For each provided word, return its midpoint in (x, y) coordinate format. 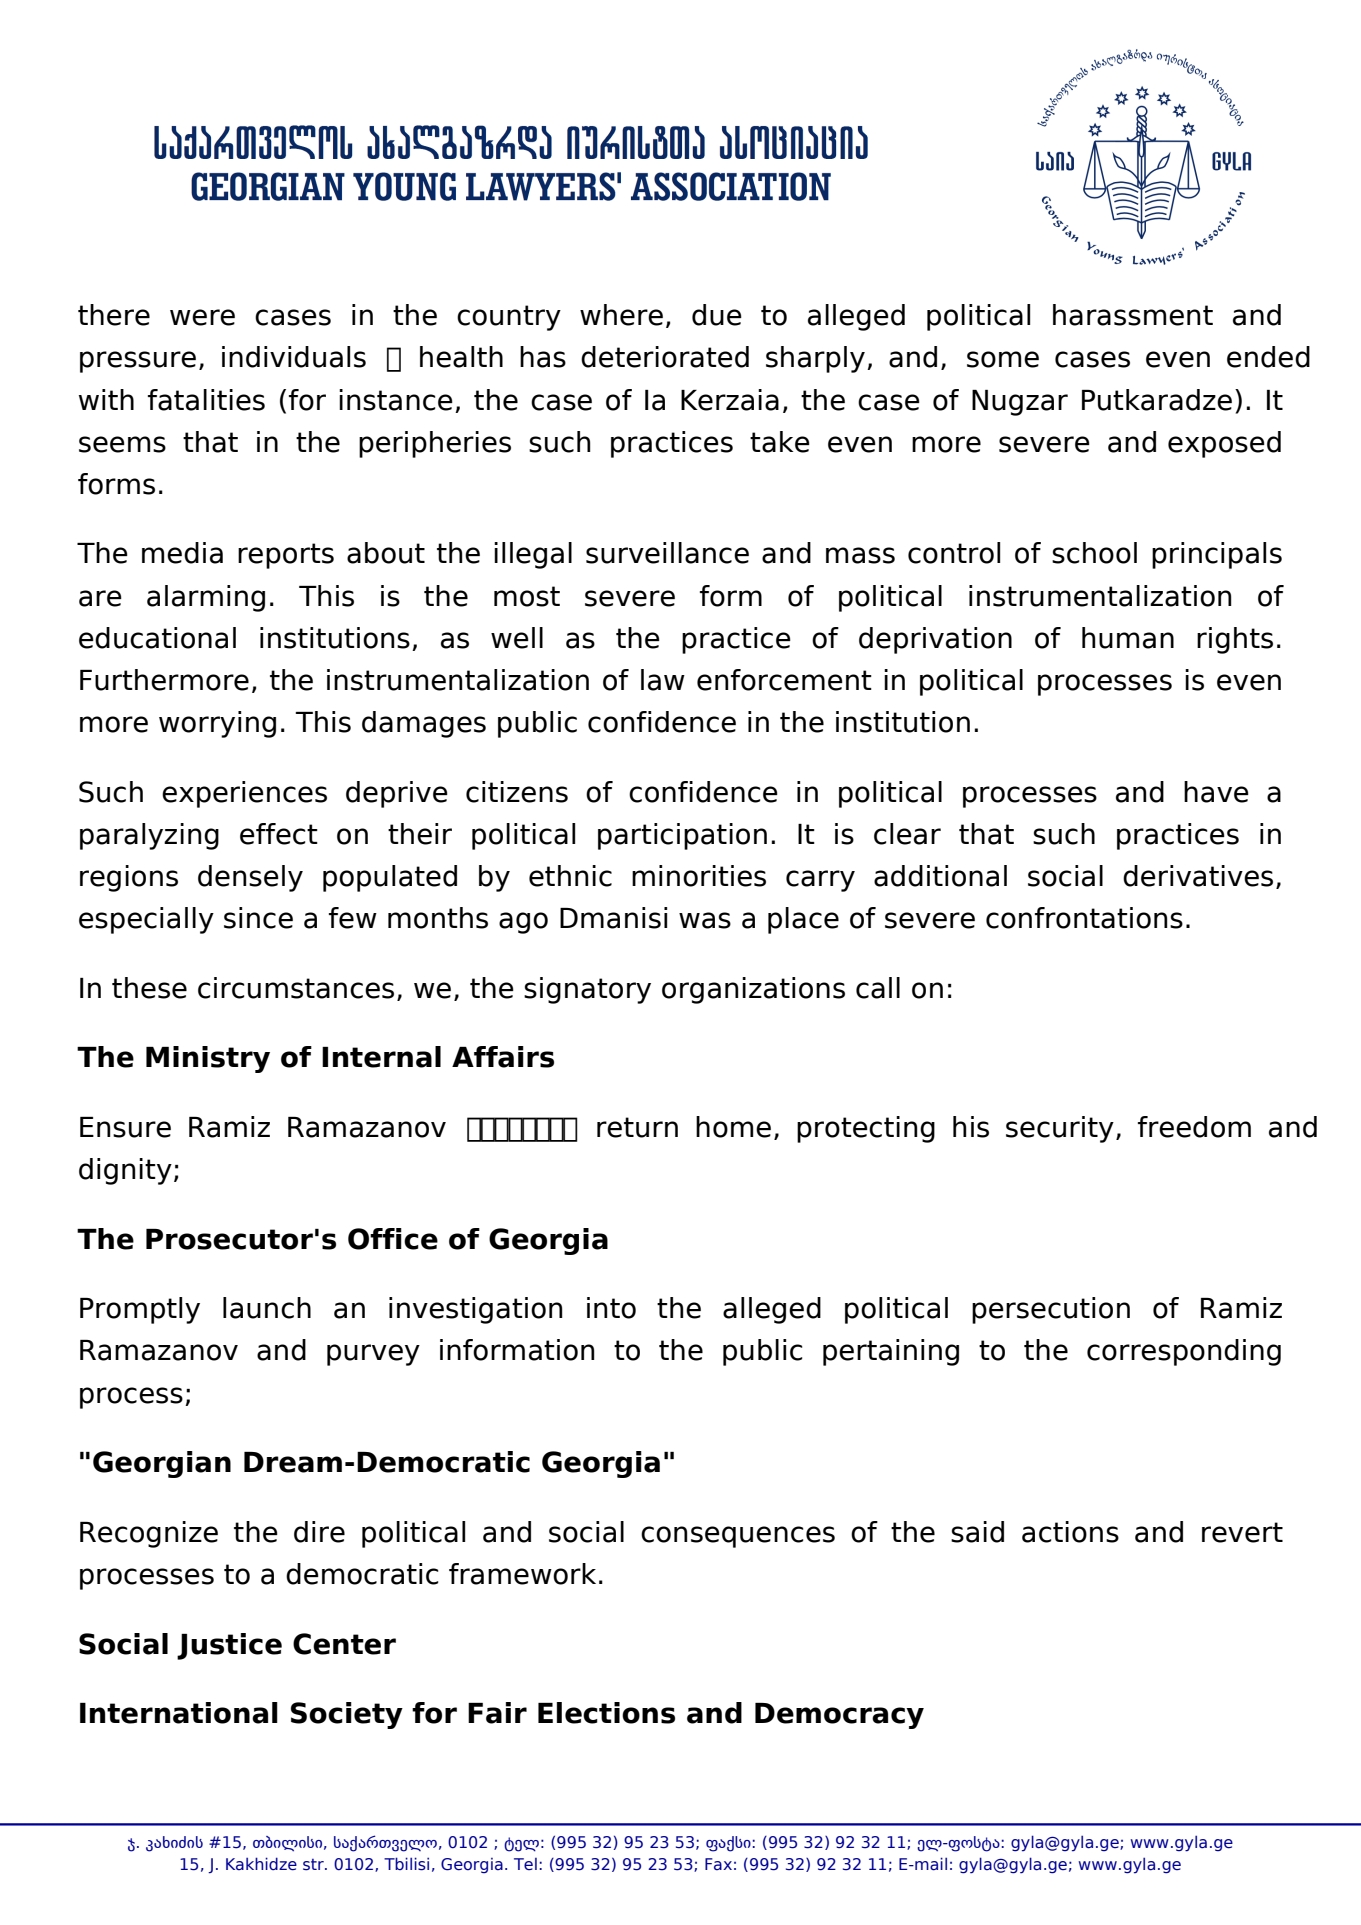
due (717, 315)
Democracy (839, 1716)
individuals (294, 357)
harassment (1133, 315)
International (179, 1713)
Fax (718, 1864)
